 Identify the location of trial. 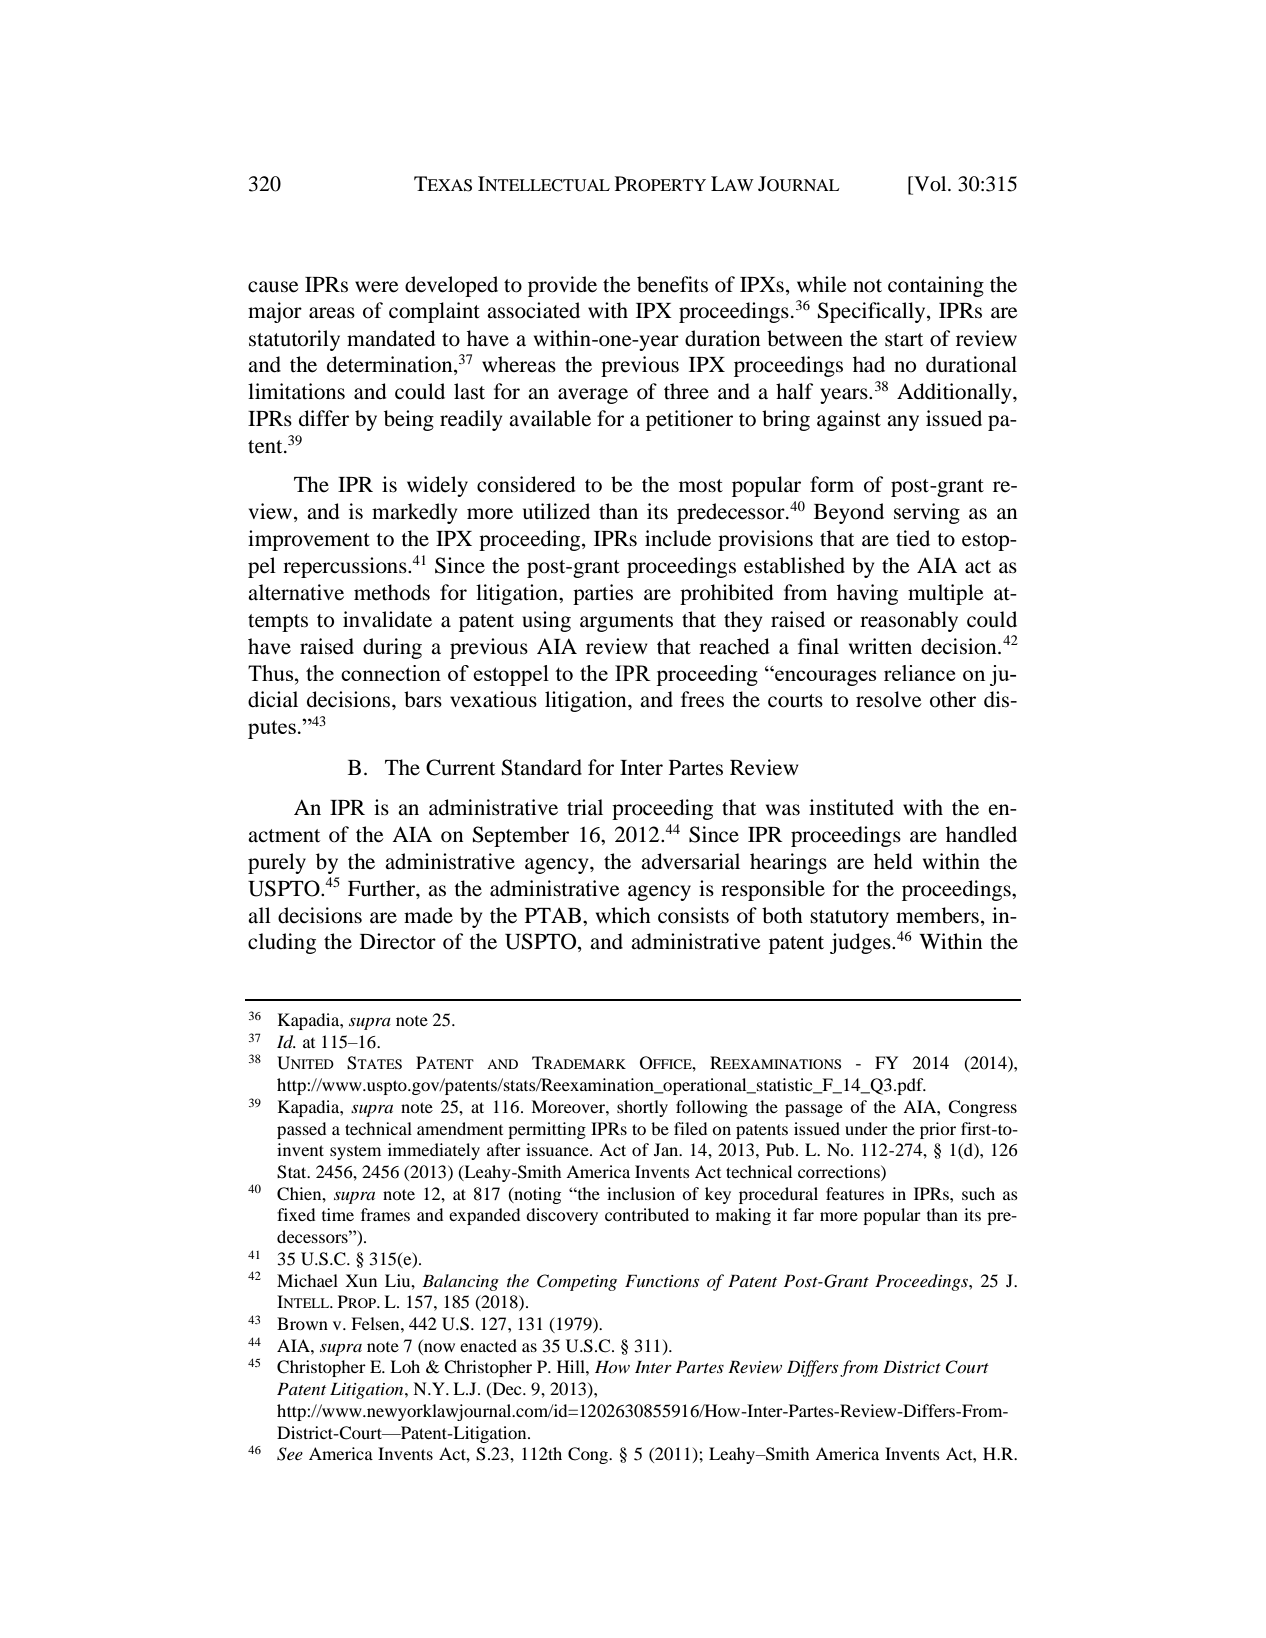
(585, 807).
